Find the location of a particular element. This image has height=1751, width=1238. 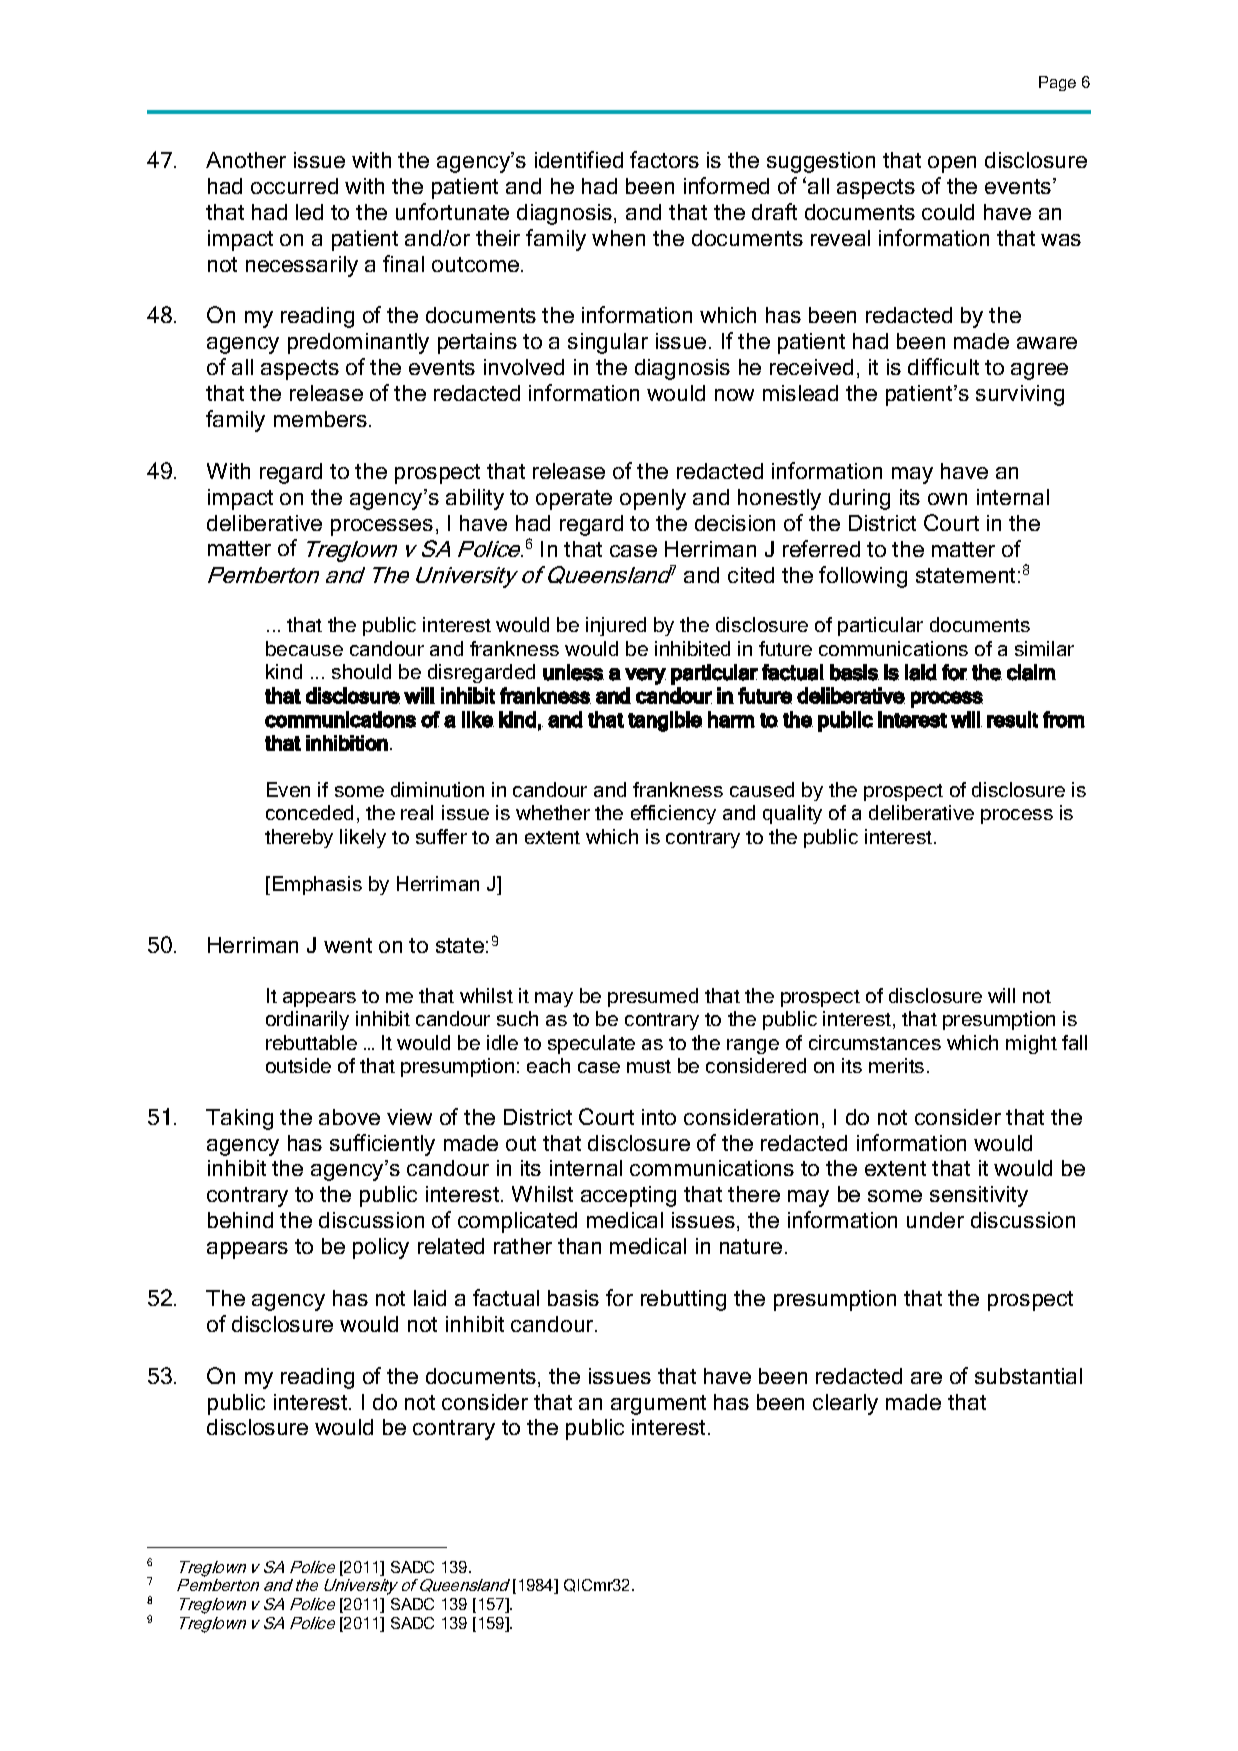

decision is located at coordinates (735, 523).
